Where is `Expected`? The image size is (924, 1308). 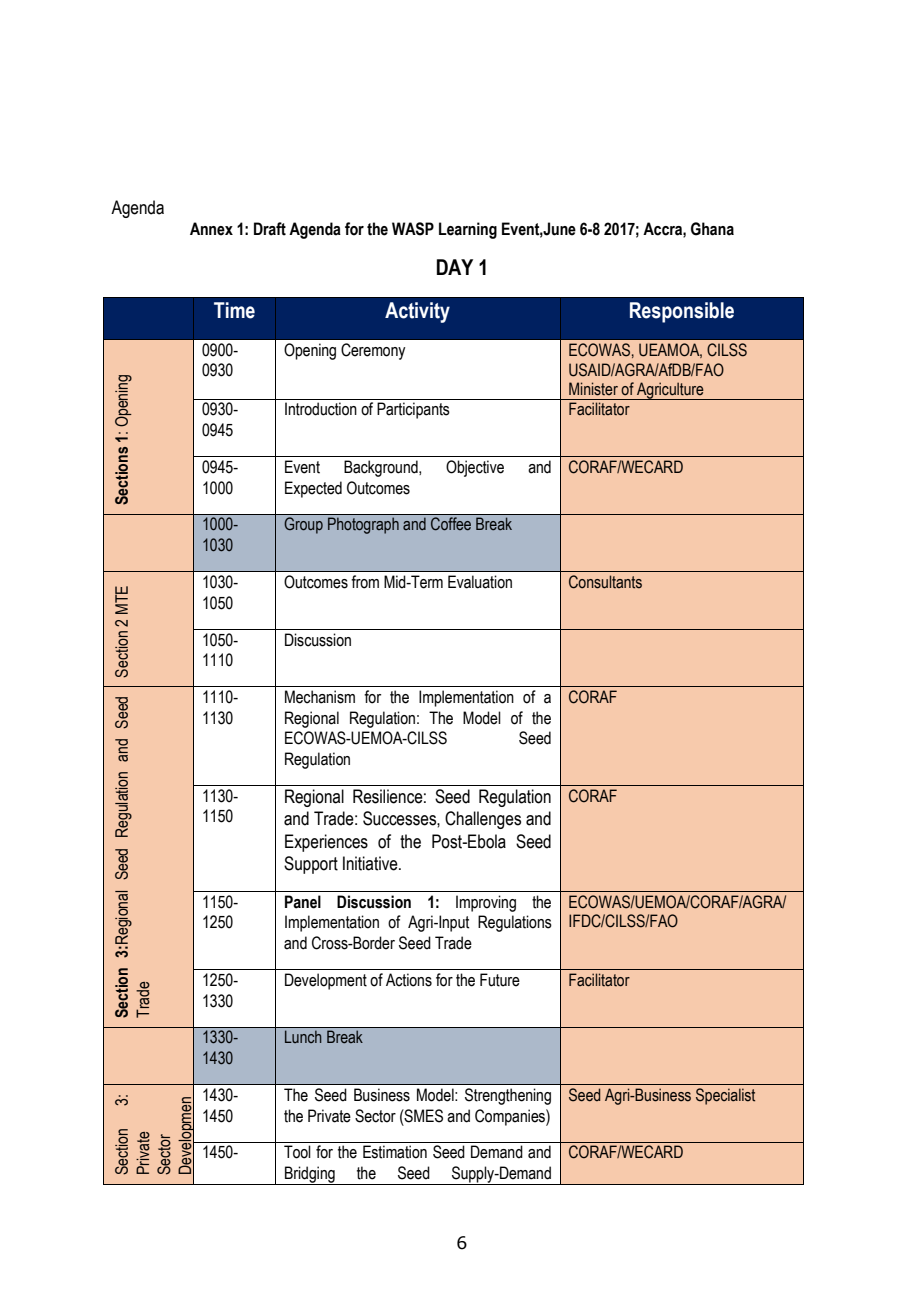
Expected is located at coordinates (313, 489).
